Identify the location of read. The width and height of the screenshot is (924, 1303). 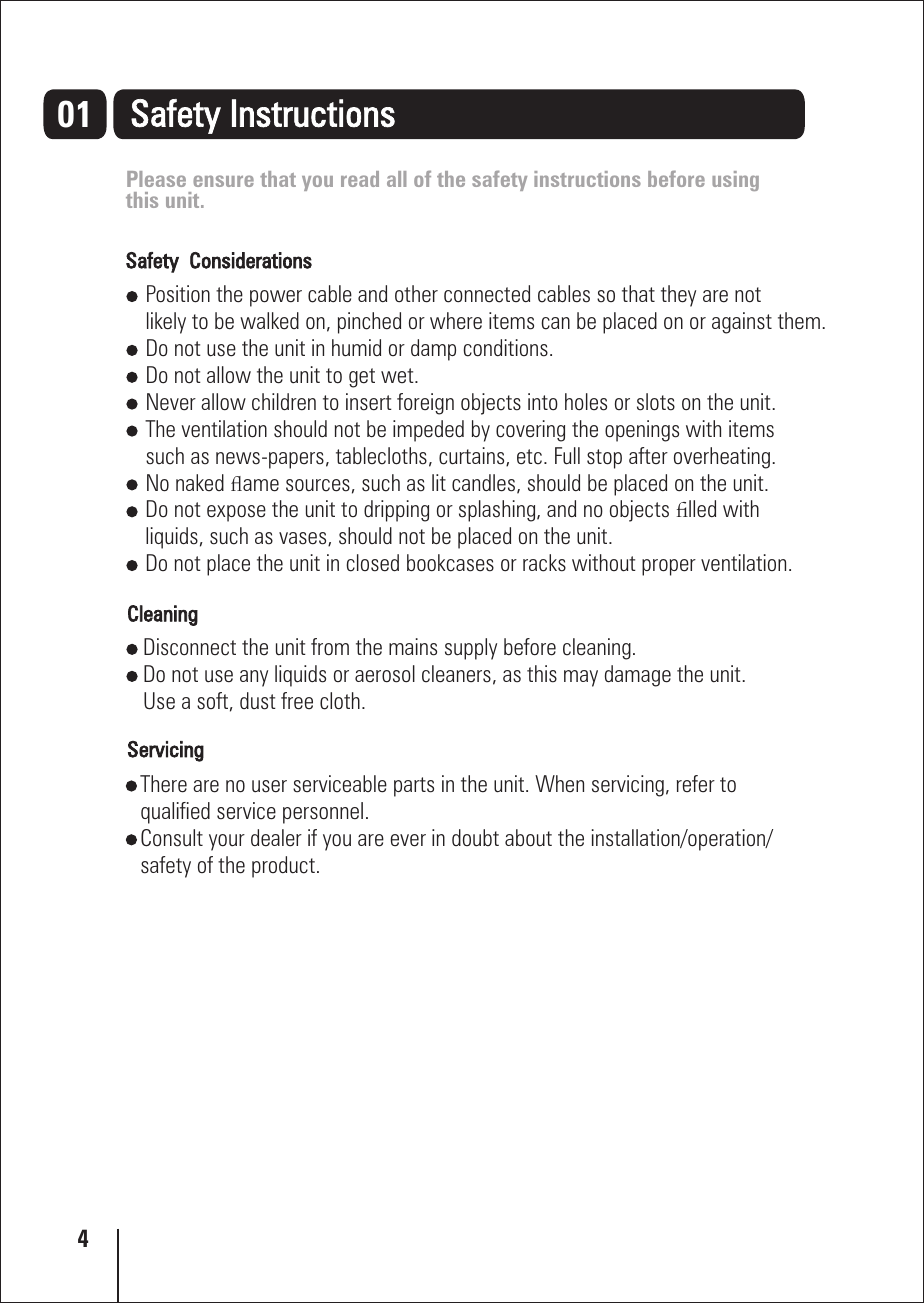
(360, 179).
